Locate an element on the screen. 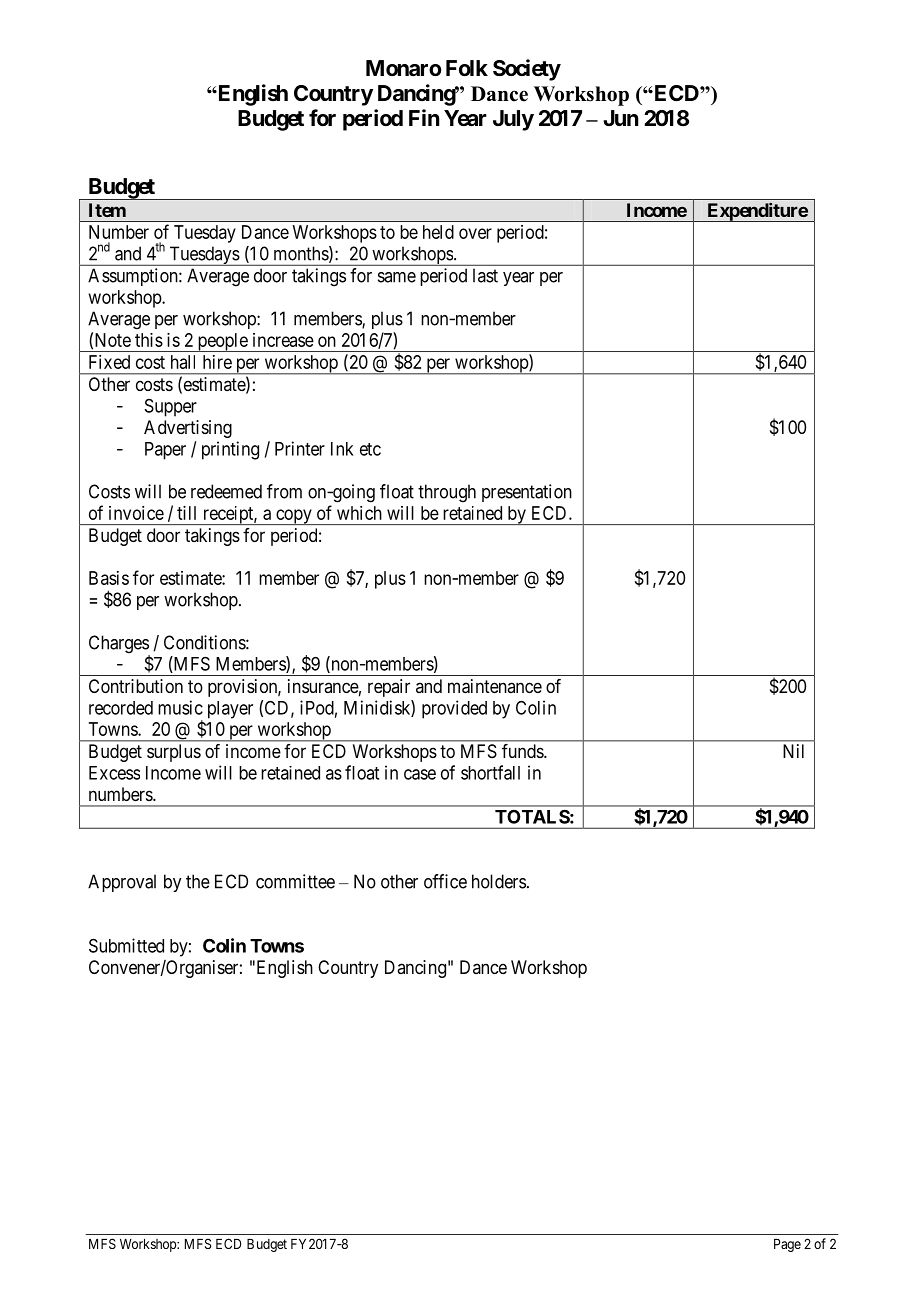 Image resolution: width=924 pixels, height=1308 pixels. maintenance is located at coordinates (495, 686).
